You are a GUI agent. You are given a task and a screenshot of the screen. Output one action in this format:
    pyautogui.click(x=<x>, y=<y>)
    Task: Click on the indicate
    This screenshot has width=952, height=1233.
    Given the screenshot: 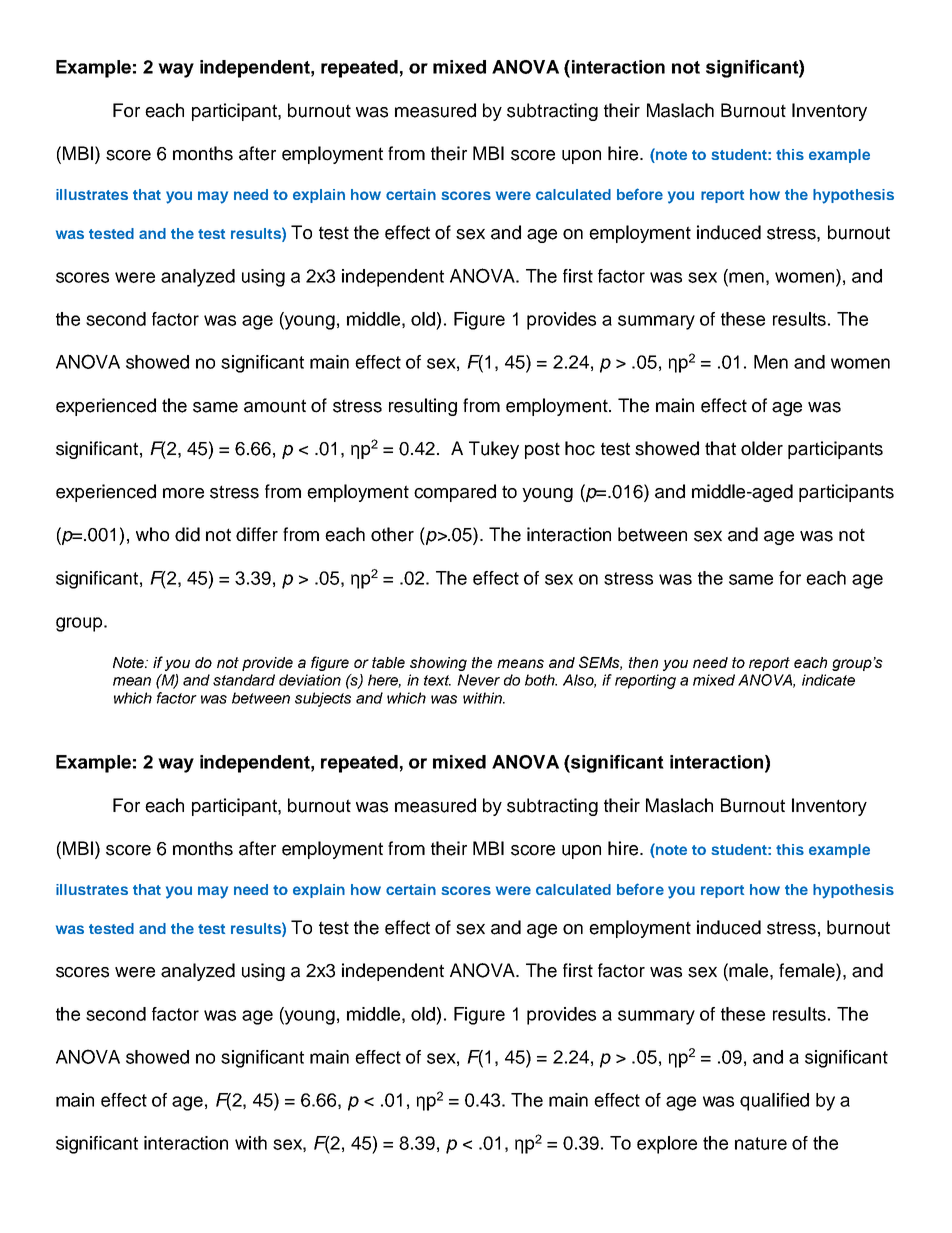 What is the action you would take?
    pyautogui.click(x=828, y=680)
